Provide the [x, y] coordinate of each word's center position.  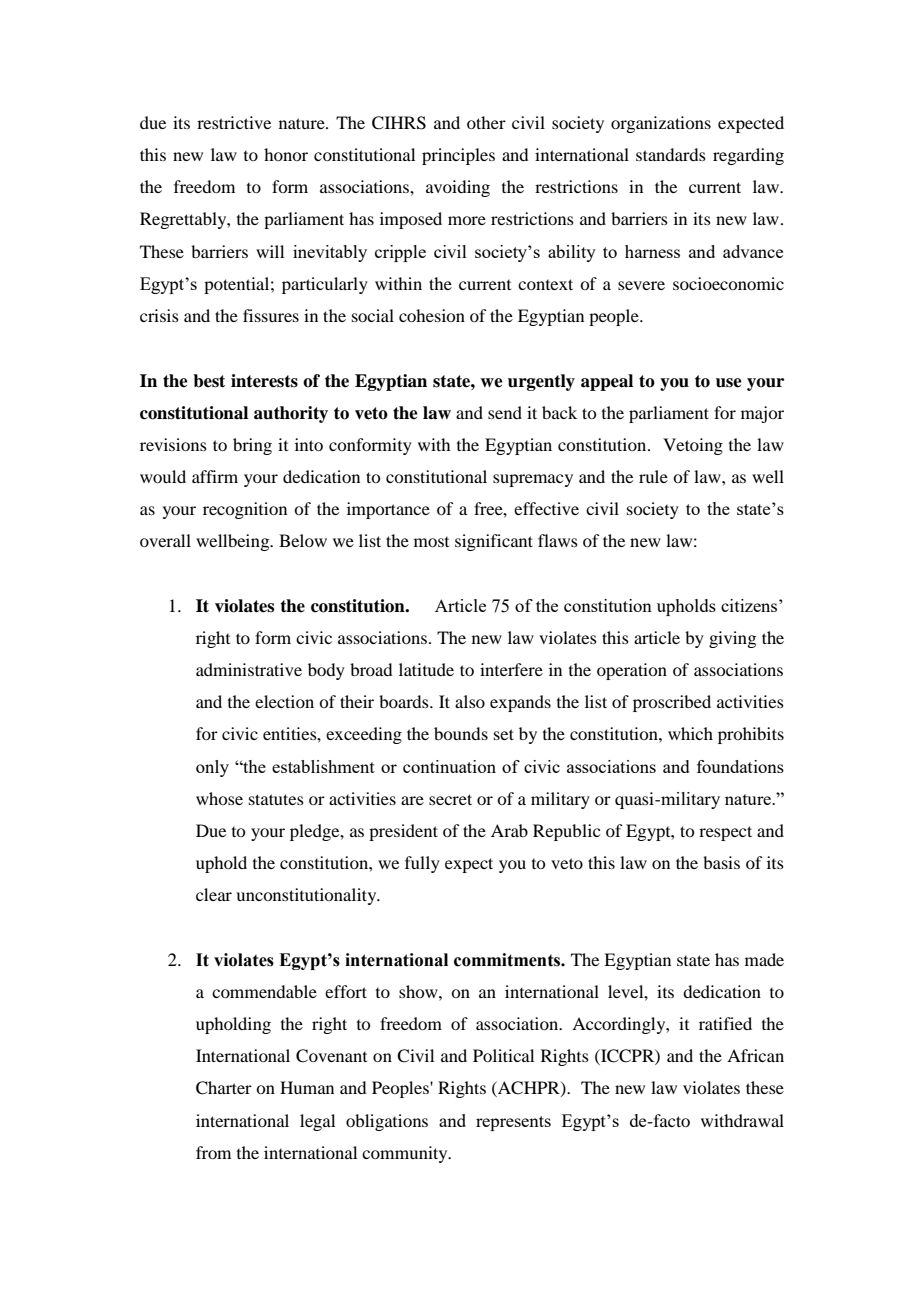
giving [732, 639]
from [213, 1152]
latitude [426, 669]
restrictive [234, 122]
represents [513, 1123]
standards [671, 154]
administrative [249, 669]
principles [458, 156]
